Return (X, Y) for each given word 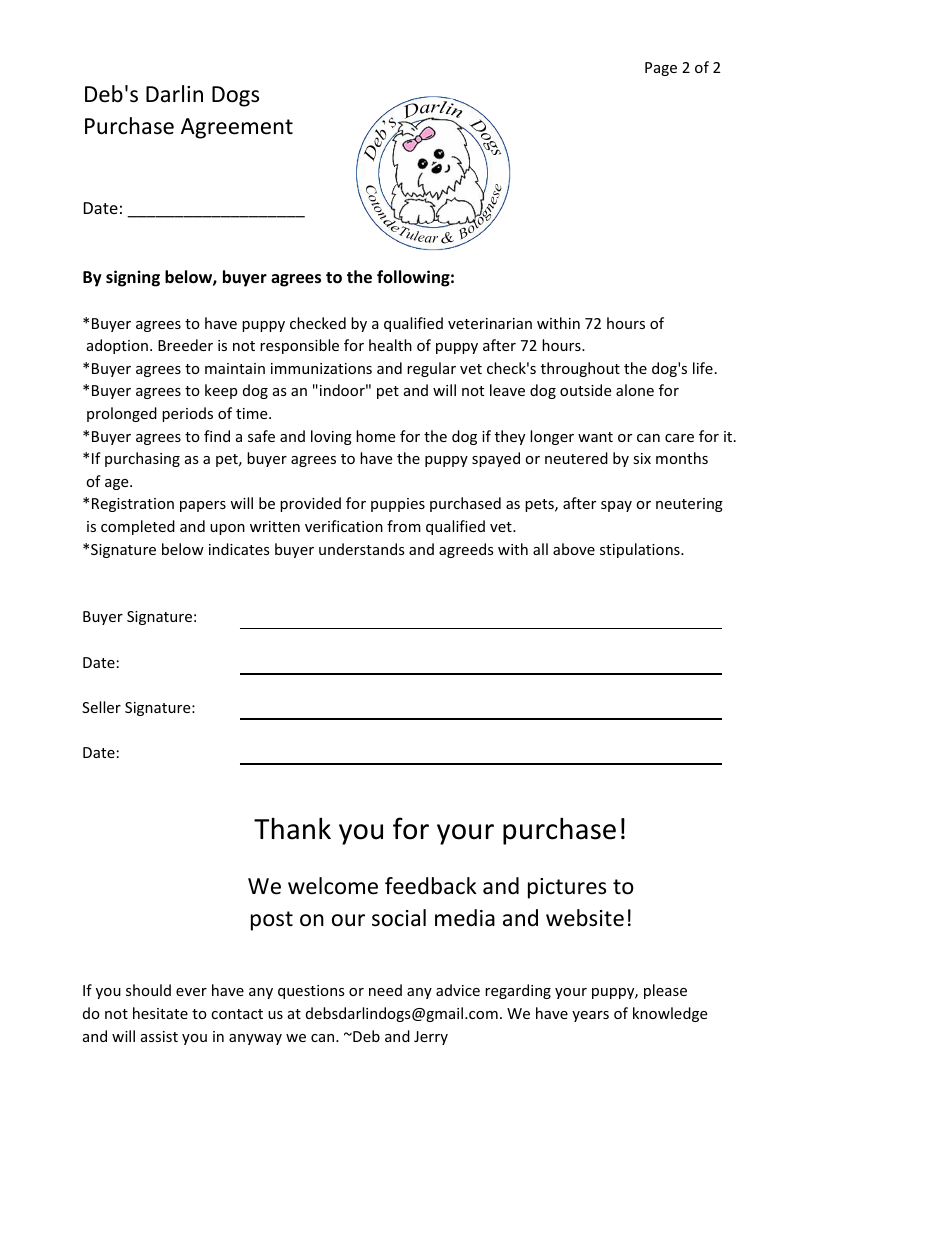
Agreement (237, 128)
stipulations (641, 550)
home (375, 436)
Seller (101, 707)
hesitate (160, 1013)
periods (187, 414)
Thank (292, 828)
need (385, 990)
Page (661, 69)
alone (635, 390)
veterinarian (490, 323)
